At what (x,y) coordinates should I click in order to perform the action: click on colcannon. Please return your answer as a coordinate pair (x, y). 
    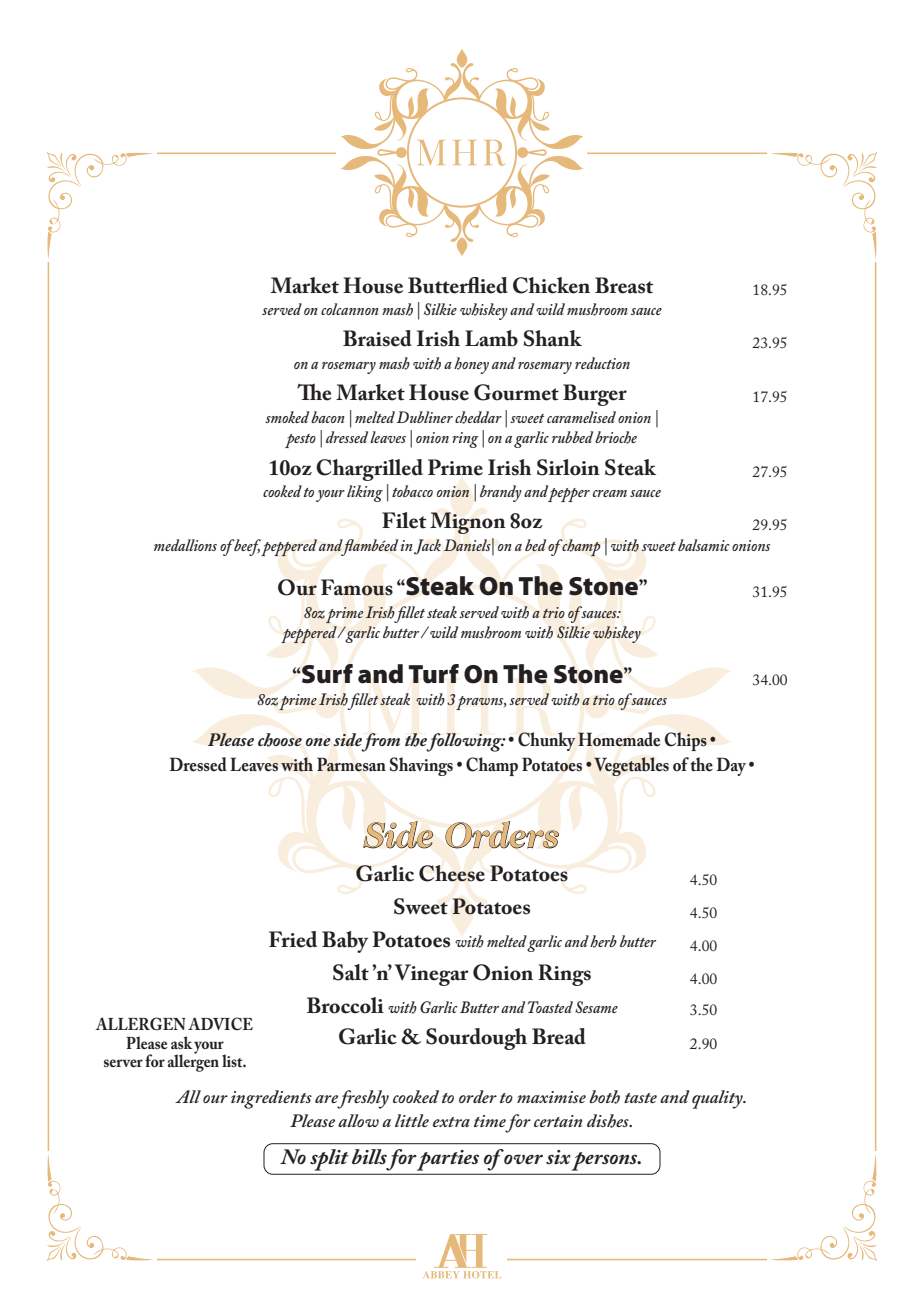
    Looking at the image, I should click on (350, 309).
